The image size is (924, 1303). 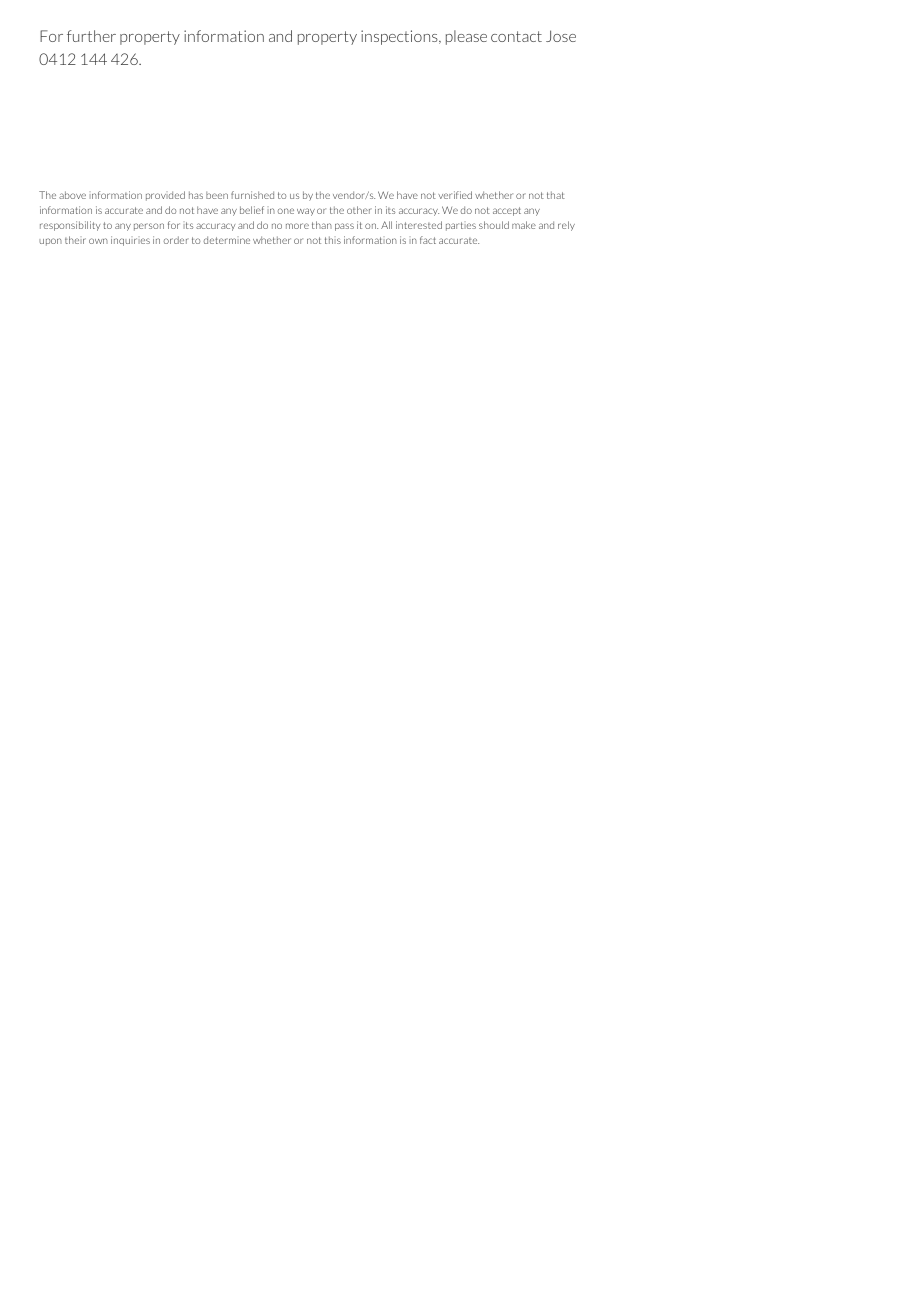 I want to click on furnished, so click(x=252, y=195).
